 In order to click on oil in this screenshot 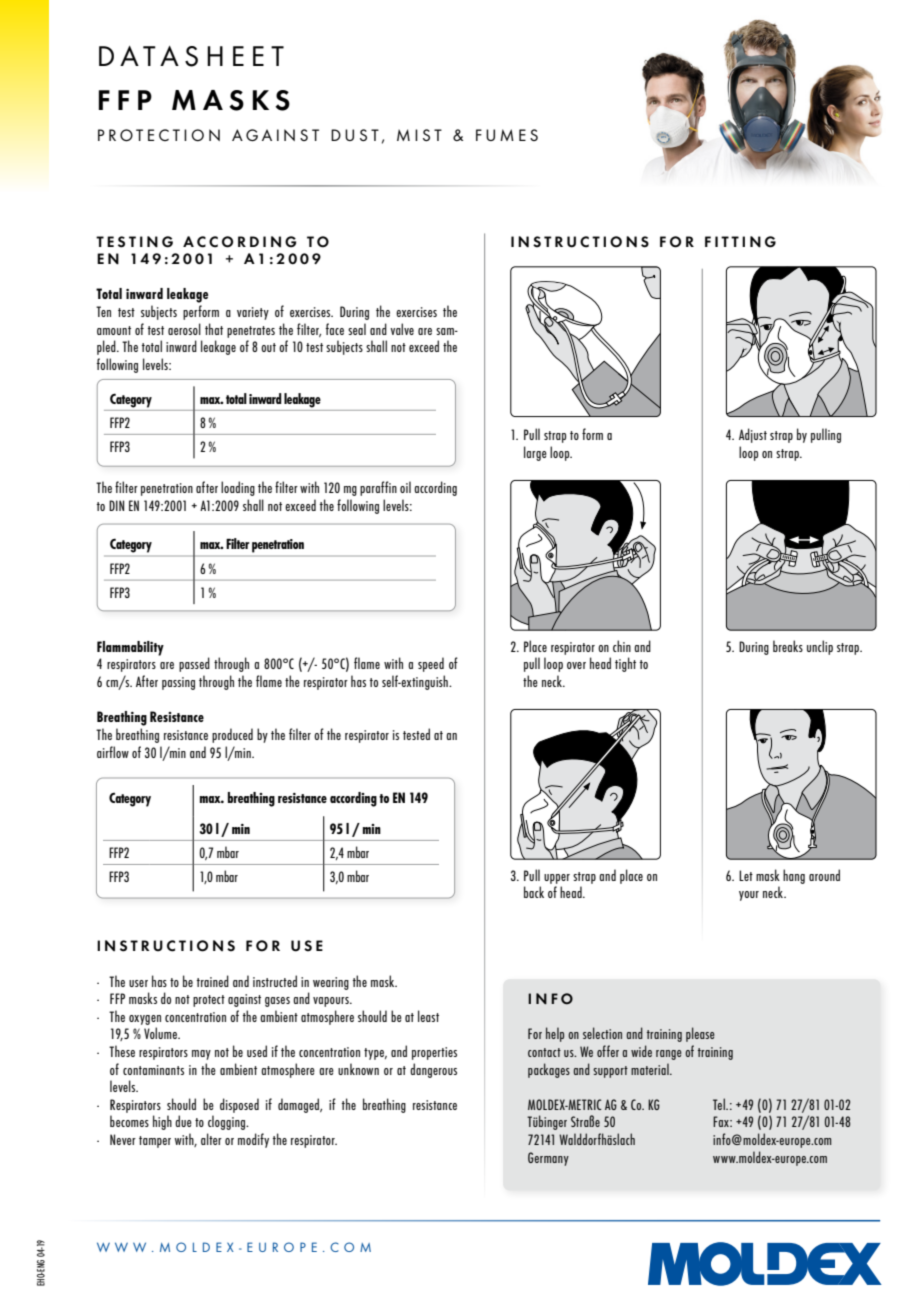, I will do `click(405, 487)`.
